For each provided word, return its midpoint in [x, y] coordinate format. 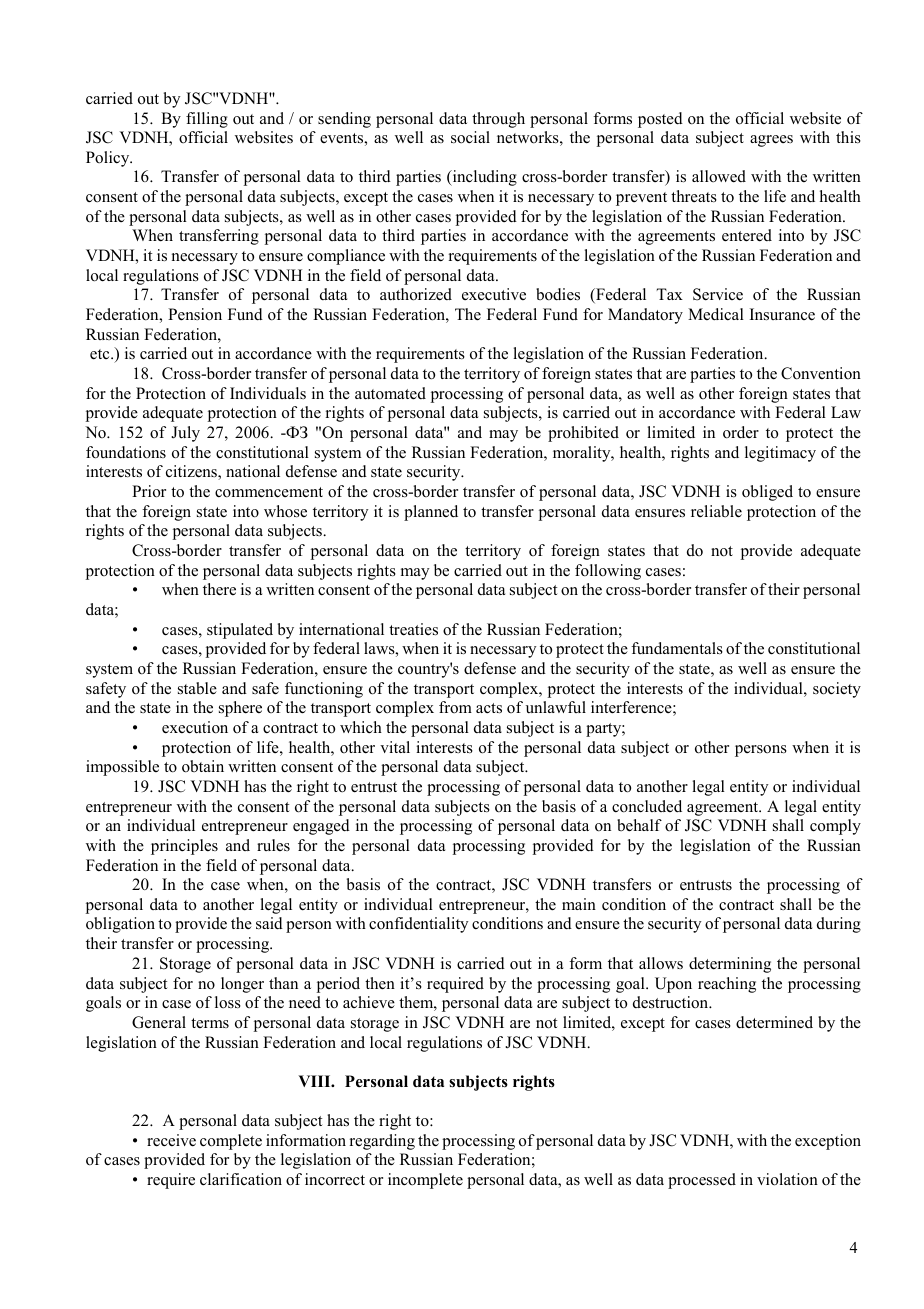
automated [390, 393]
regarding [382, 1142]
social [470, 137]
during [839, 925]
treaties [413, 629]
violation [787, 1179]
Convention [821, 373]
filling [207, 120]
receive [171, 1140]
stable [197, 688]
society [837, 690]
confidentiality [419, 925]
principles [184, 847]
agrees [771, 141]
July [185, 434]
